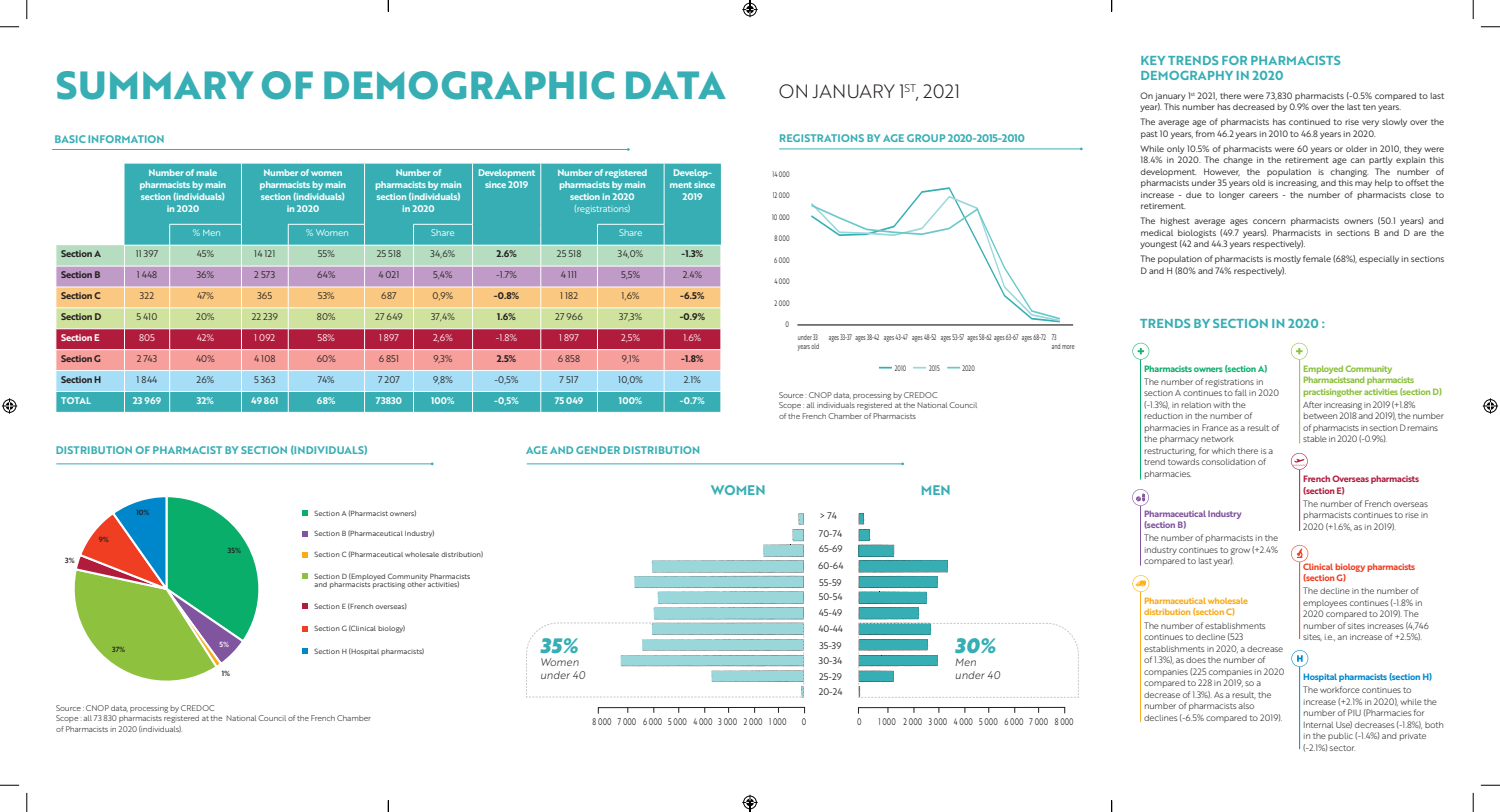 The width and height of the image is (1500, 812). What do you see at coordinates (76, 400) in the image?
I see `TOTAL` at bounding box center [76, 400].
